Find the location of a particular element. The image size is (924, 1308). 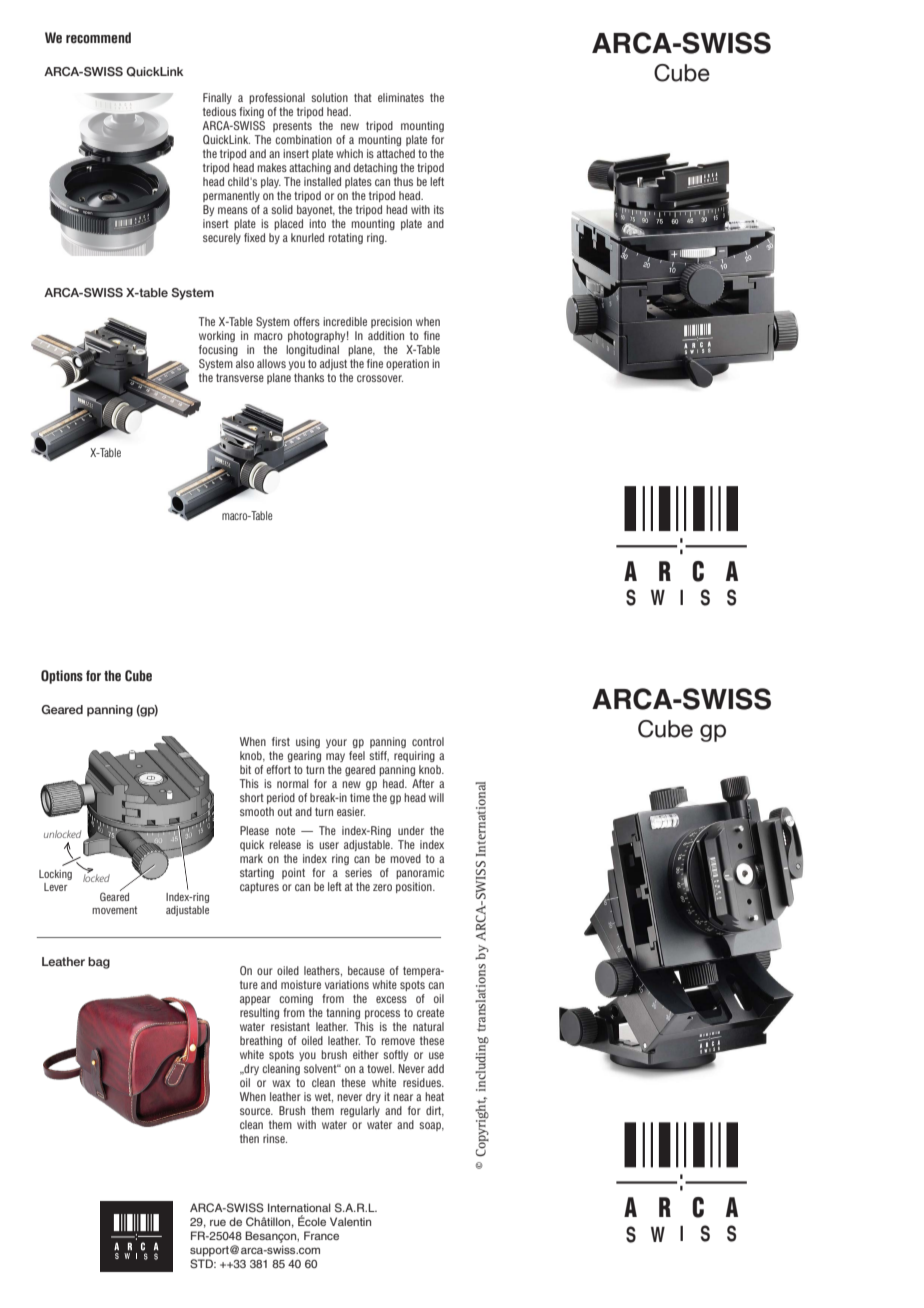

Valentin is located at coordinates (350, 1221).
